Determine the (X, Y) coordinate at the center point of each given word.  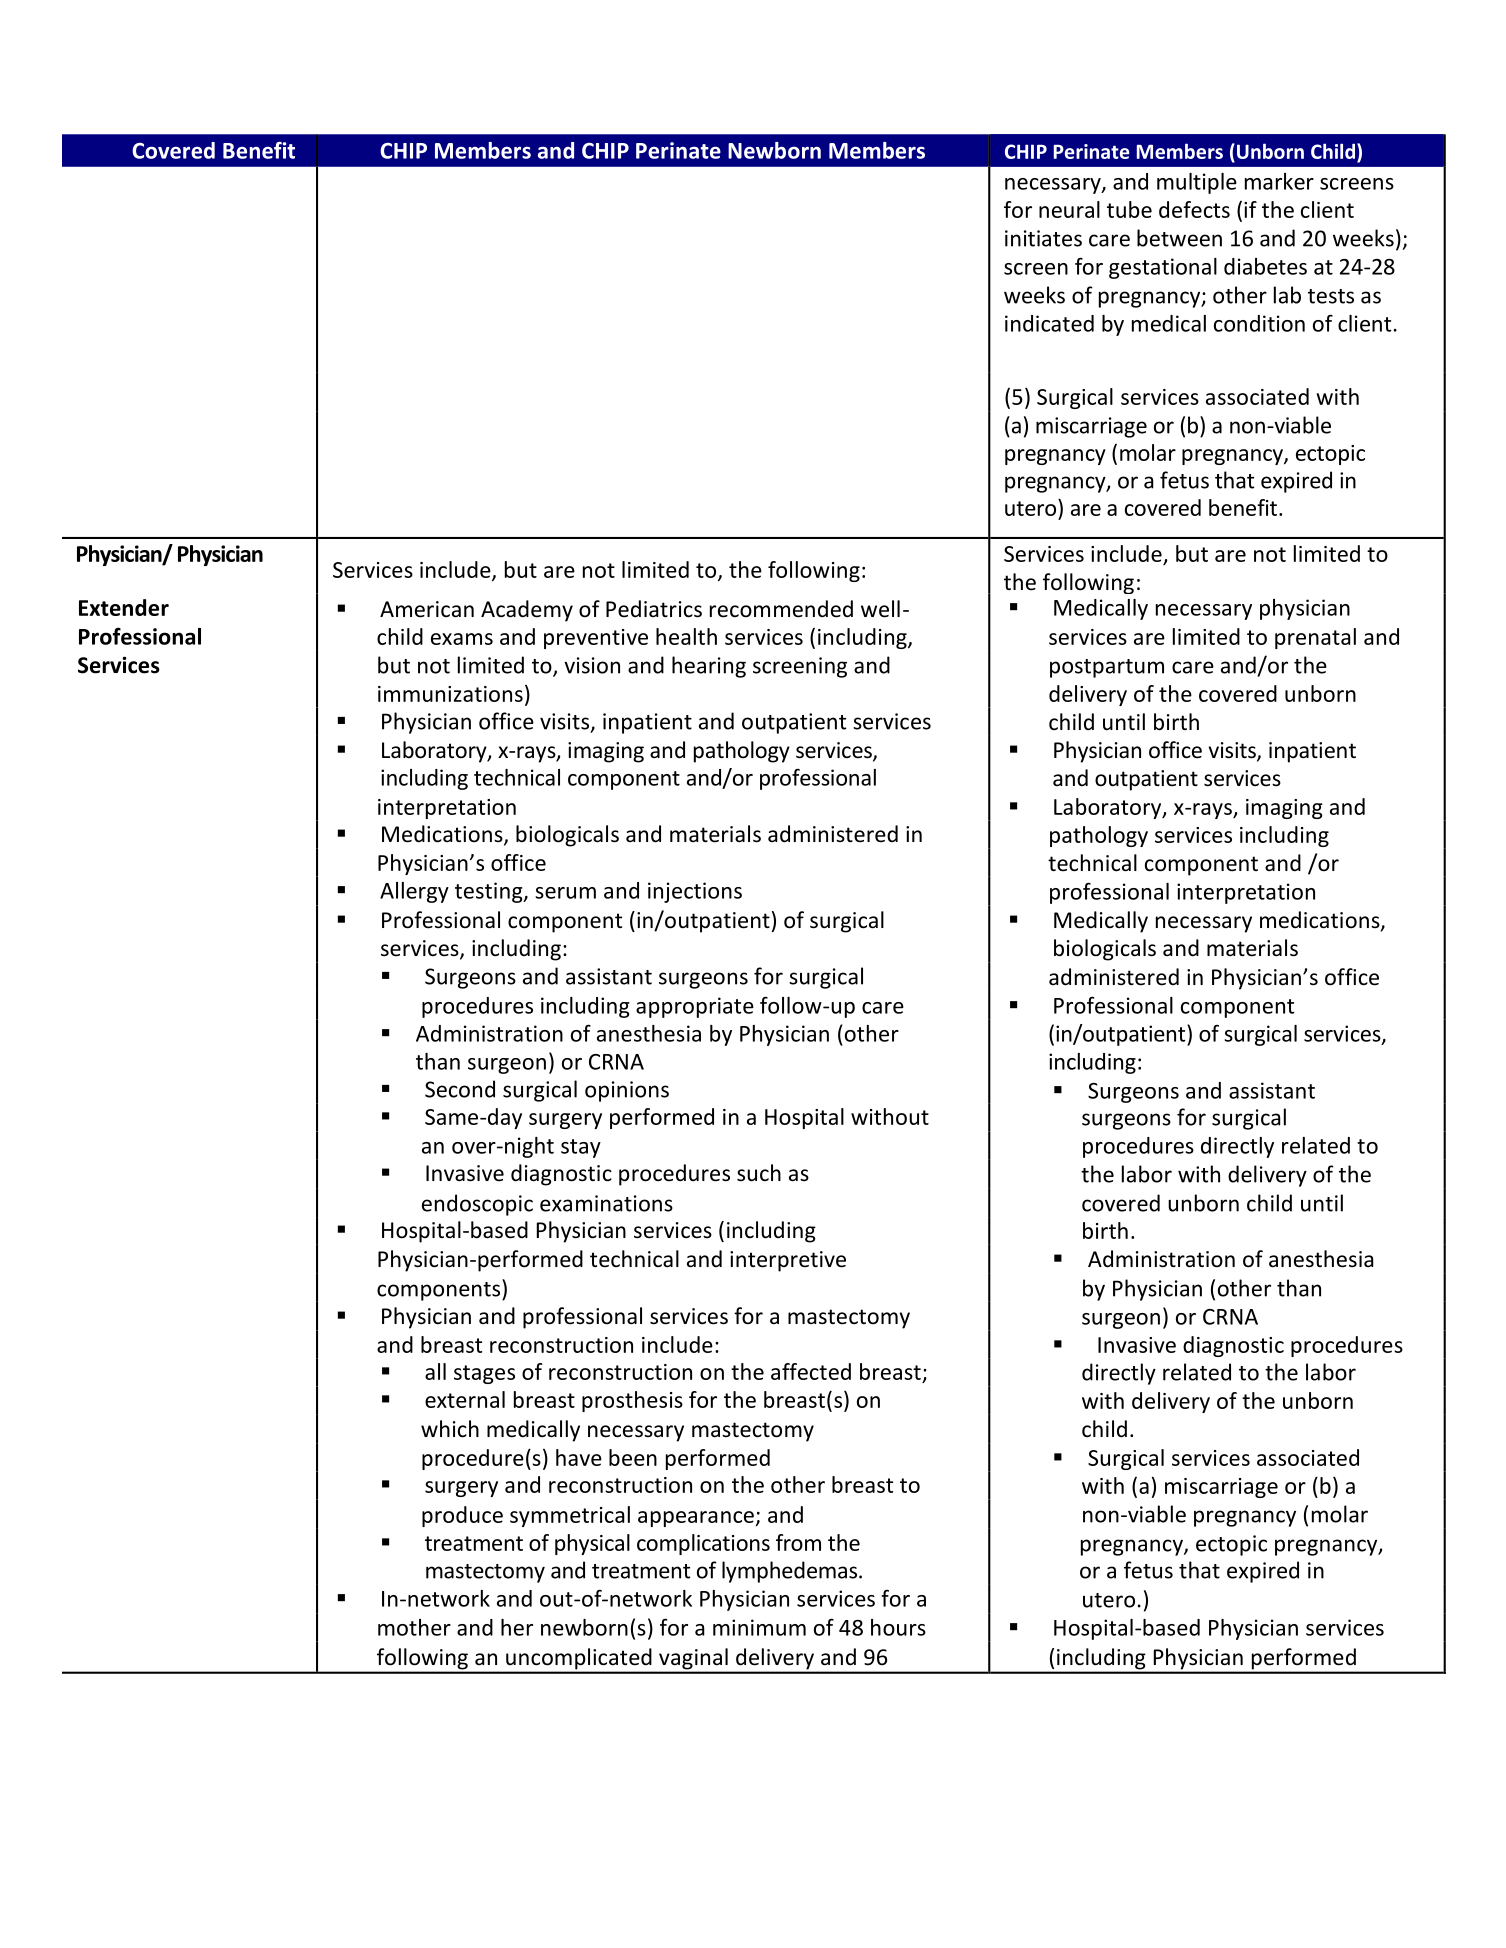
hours (898, 1627)
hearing (709, 667)
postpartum (1107, 668)
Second (460, 1089)
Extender (124, 607)
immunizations (450, 694)
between (1179, 238)
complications (703, 1544)
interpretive (788, 1261)
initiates (1043, 238)
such (759, 1173)
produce (462, 1516)
